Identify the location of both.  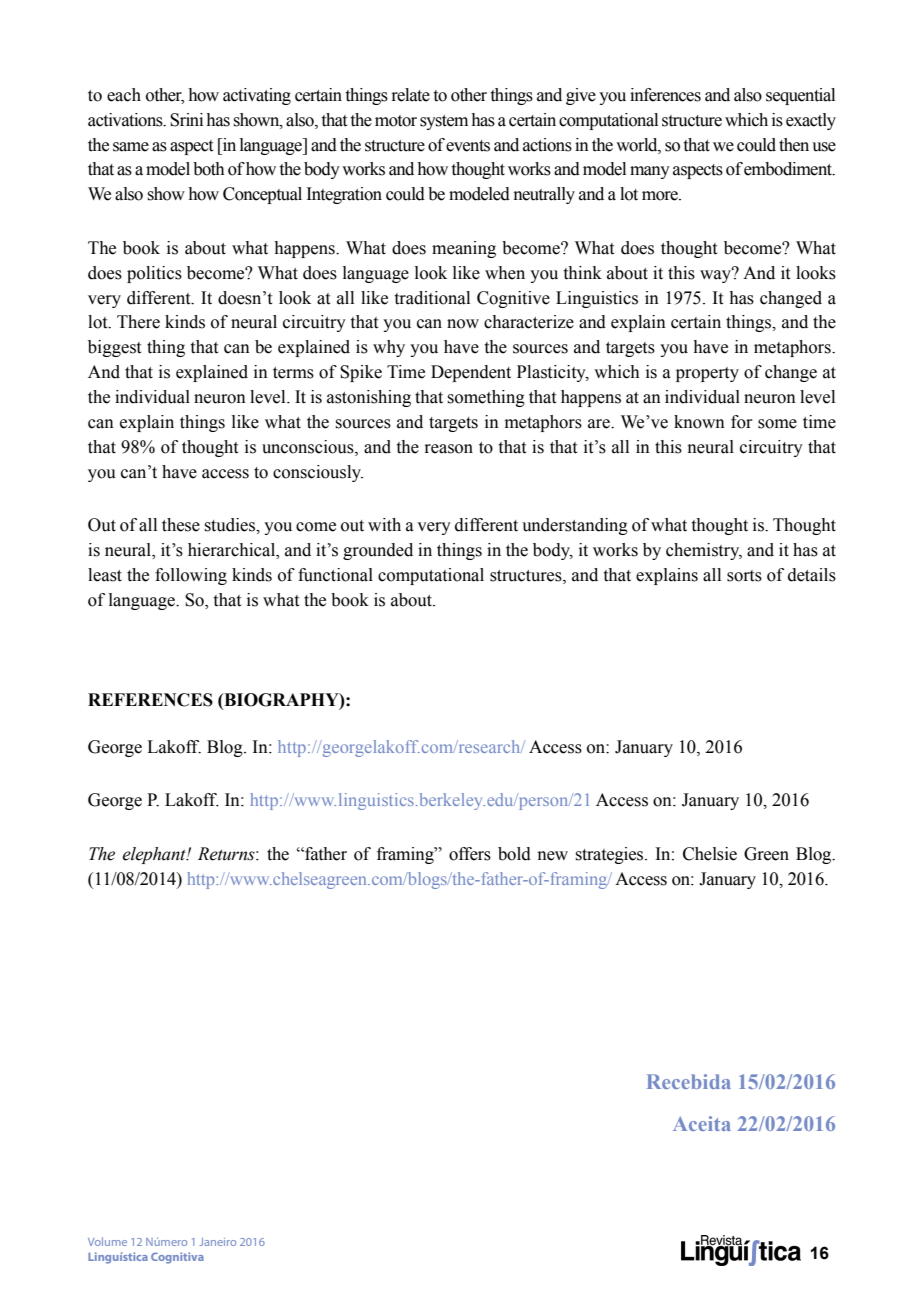
(209, 169).
